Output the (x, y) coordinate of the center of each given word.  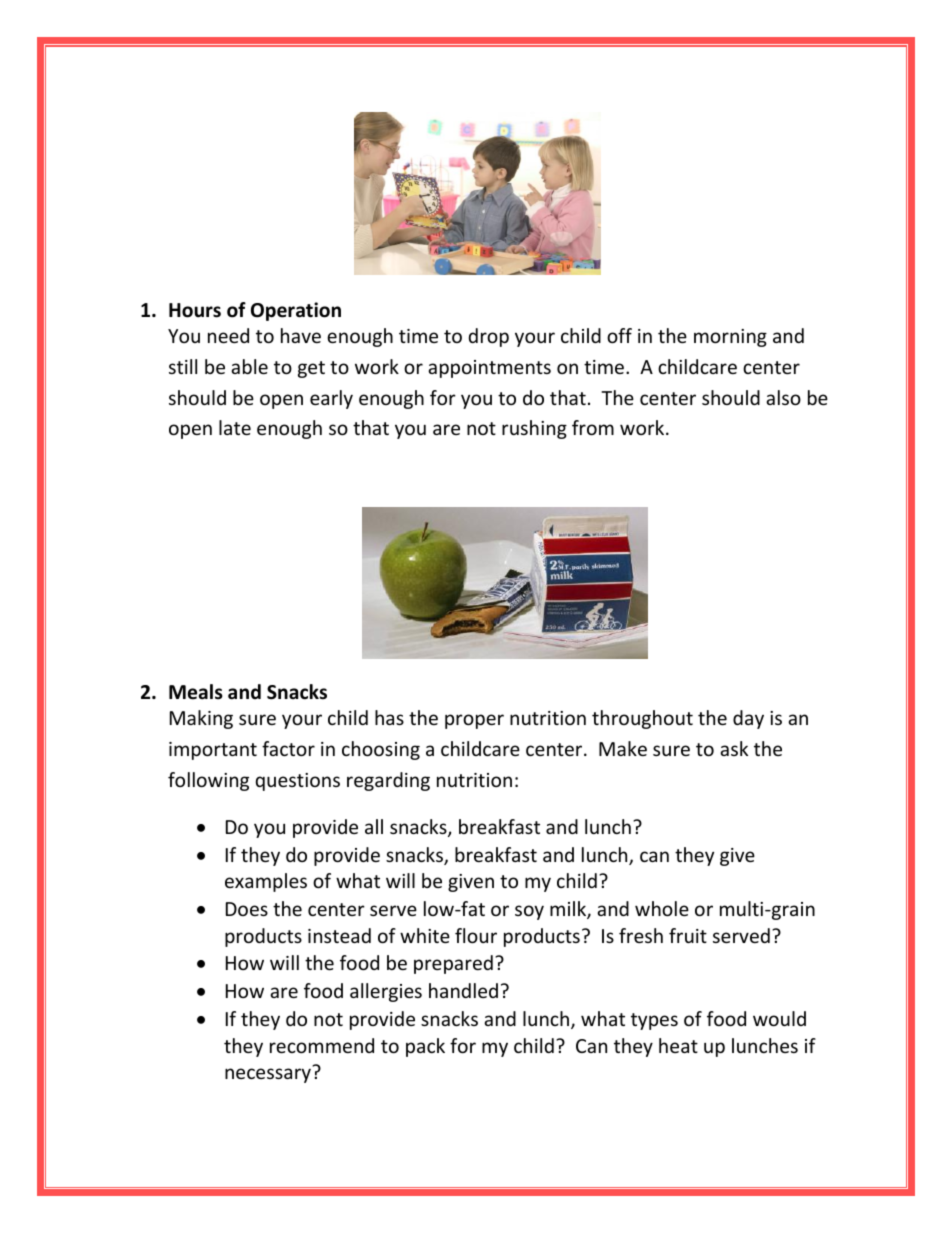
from (593, 427)
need (228, 335)
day (748, 719)
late (235, 427)
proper (474, 721)
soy (529, 912)
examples (266, 882)
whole (662, 908)
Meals (196, 692)
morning (730, 338)
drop (489, 337)
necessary (268, 1075)
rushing (534, 429)
